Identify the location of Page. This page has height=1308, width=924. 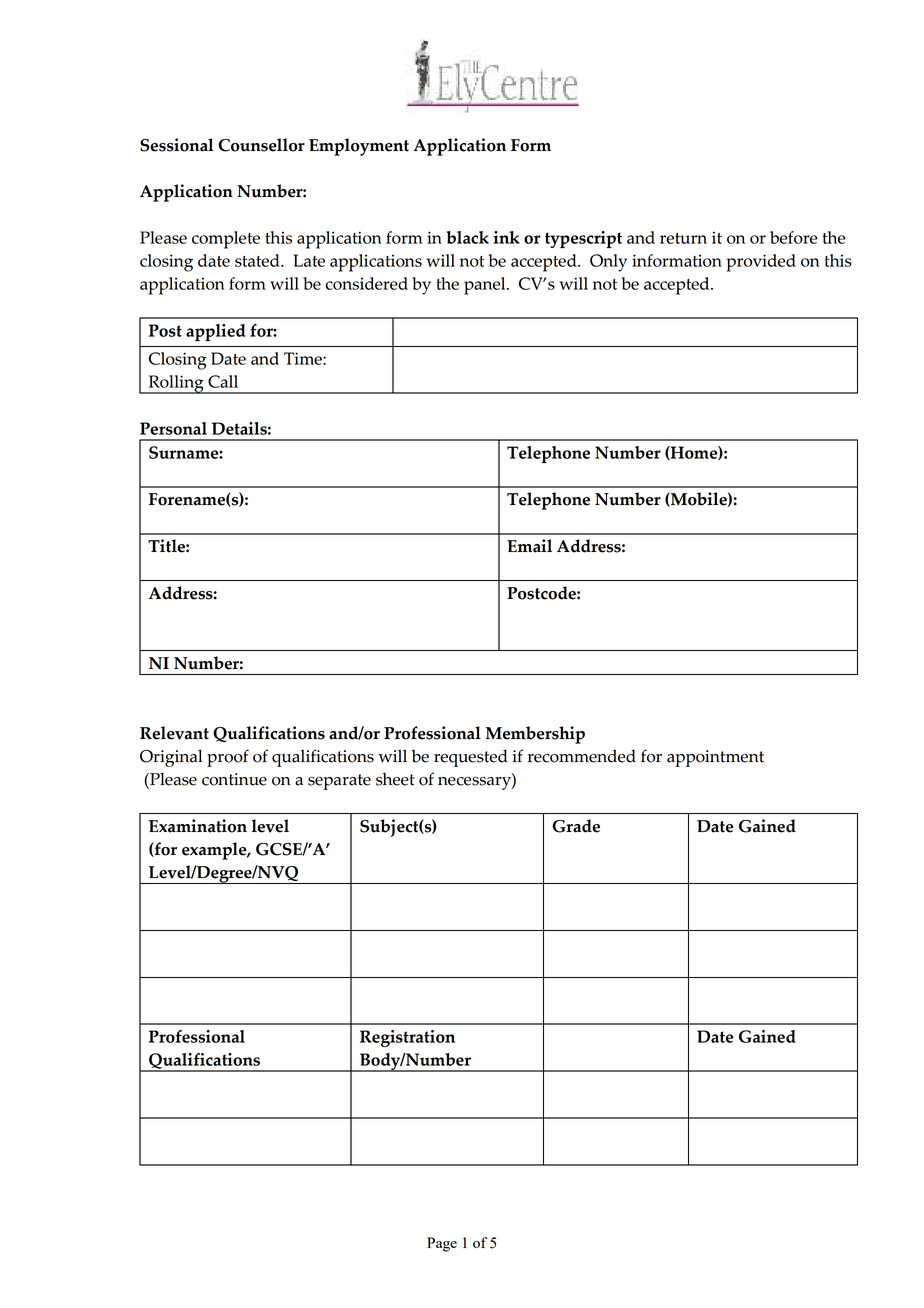
(442, 1244).
